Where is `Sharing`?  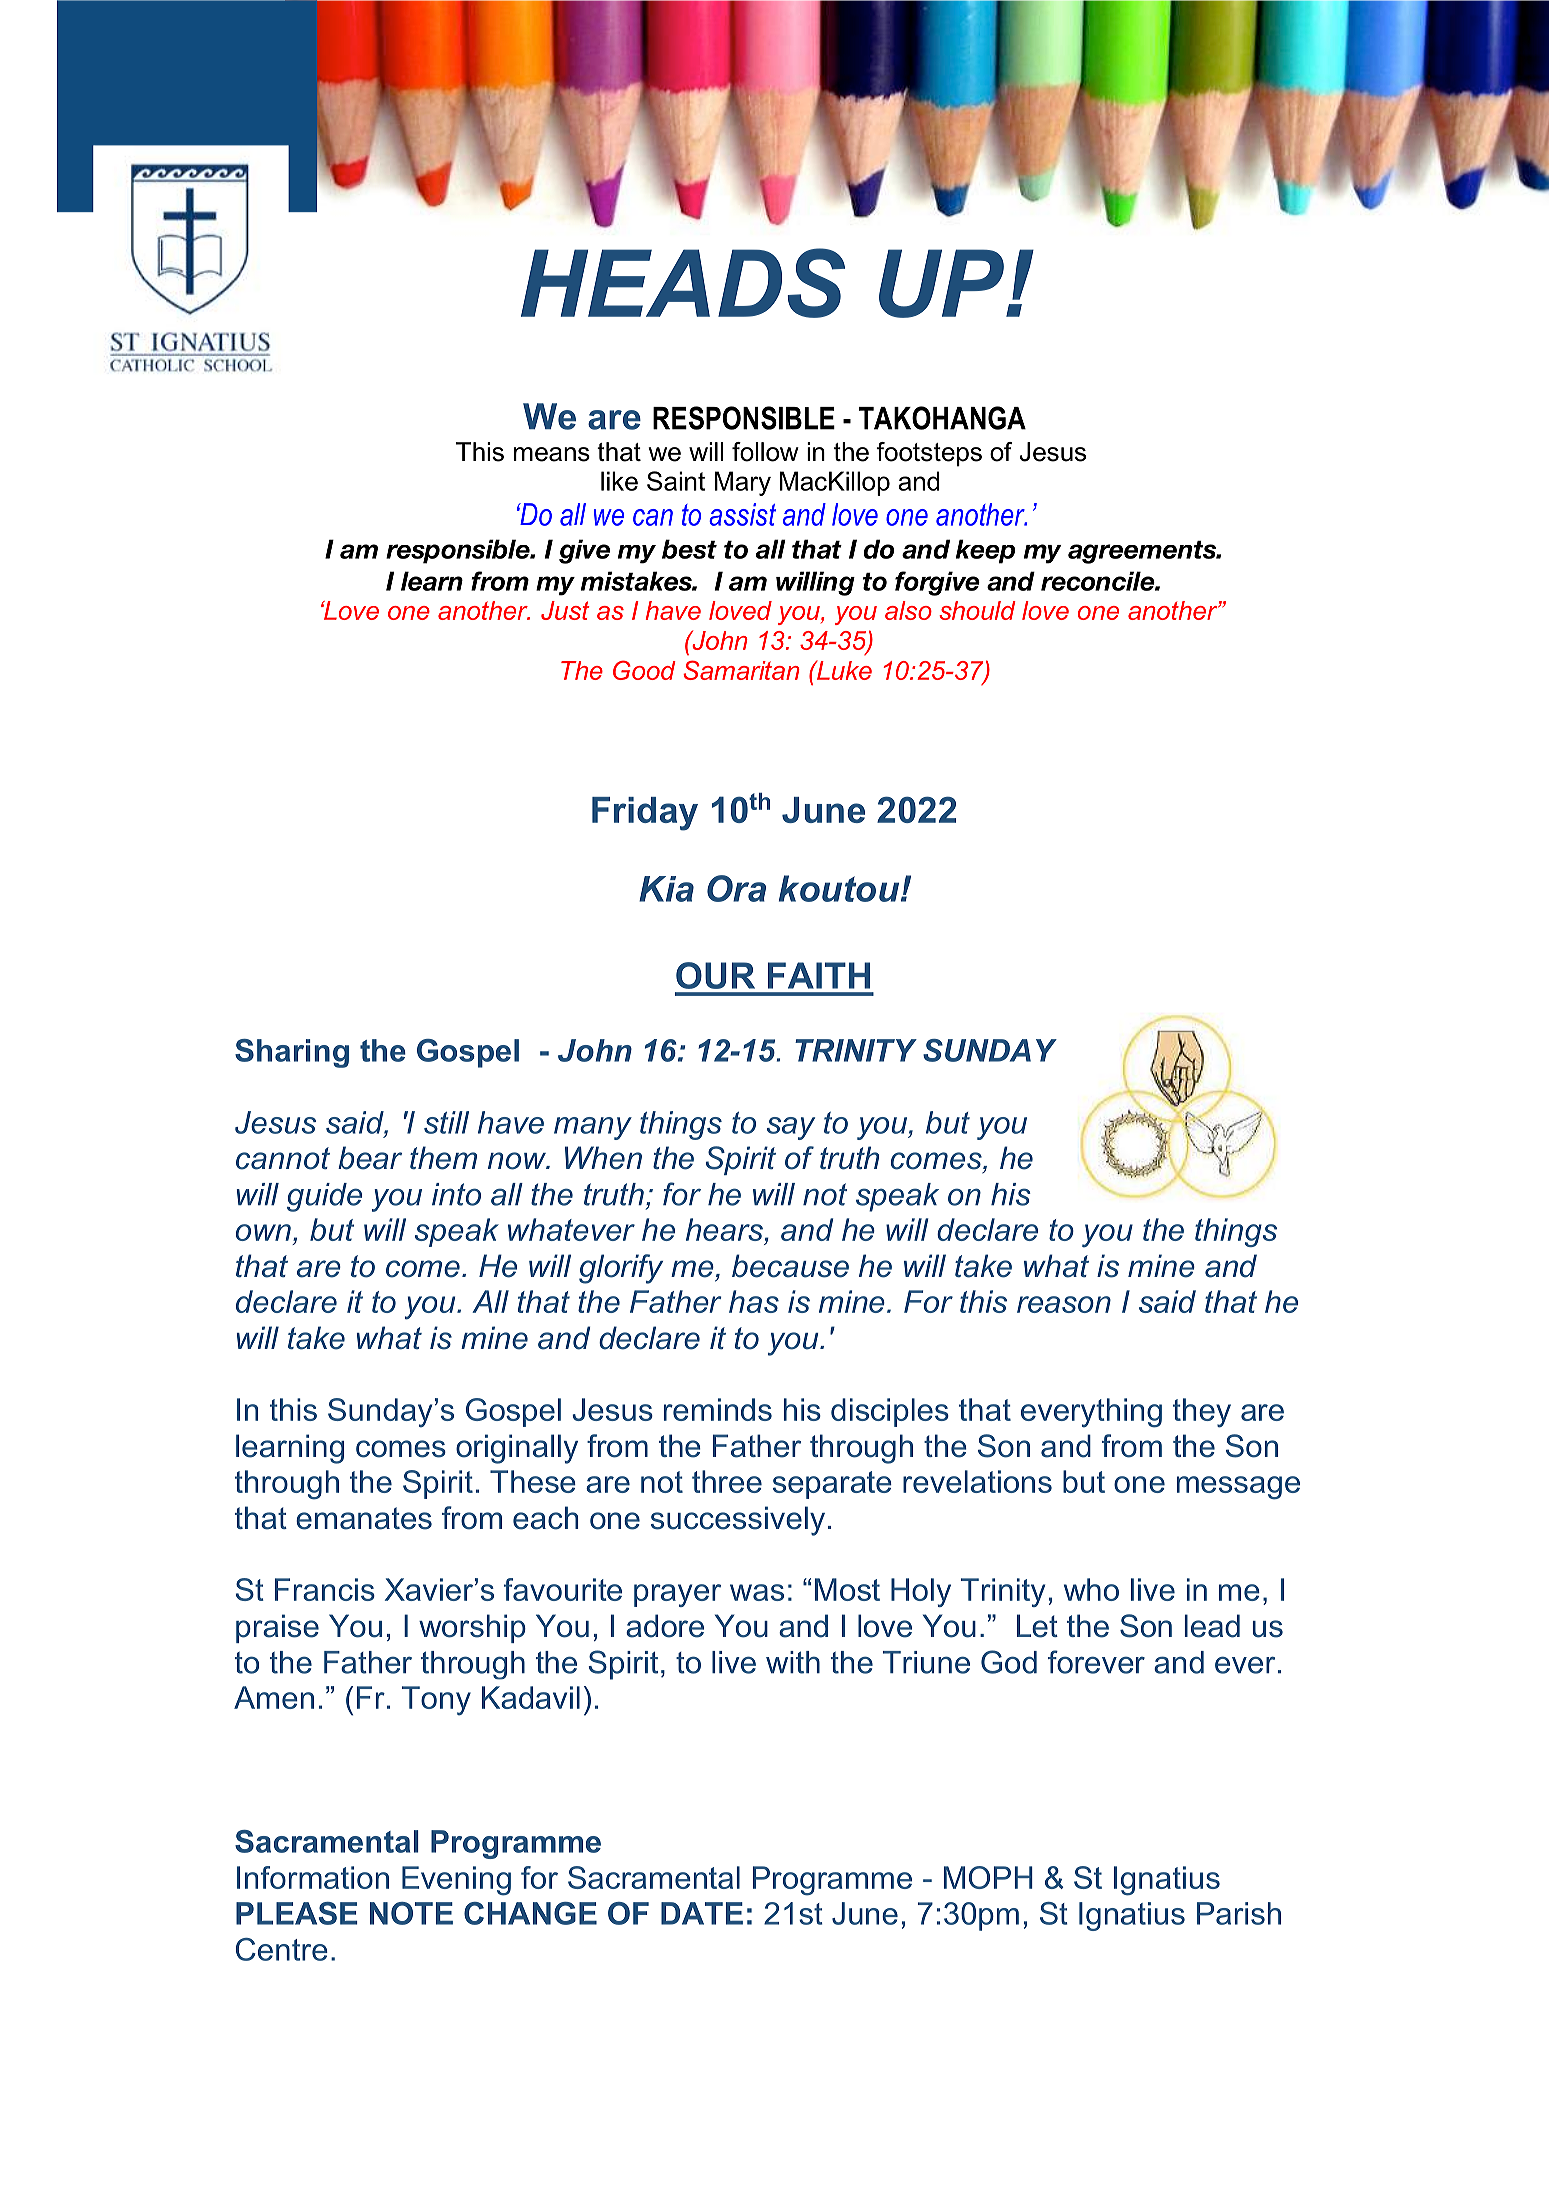
Sharing is located at coordinates (292, 1053).
